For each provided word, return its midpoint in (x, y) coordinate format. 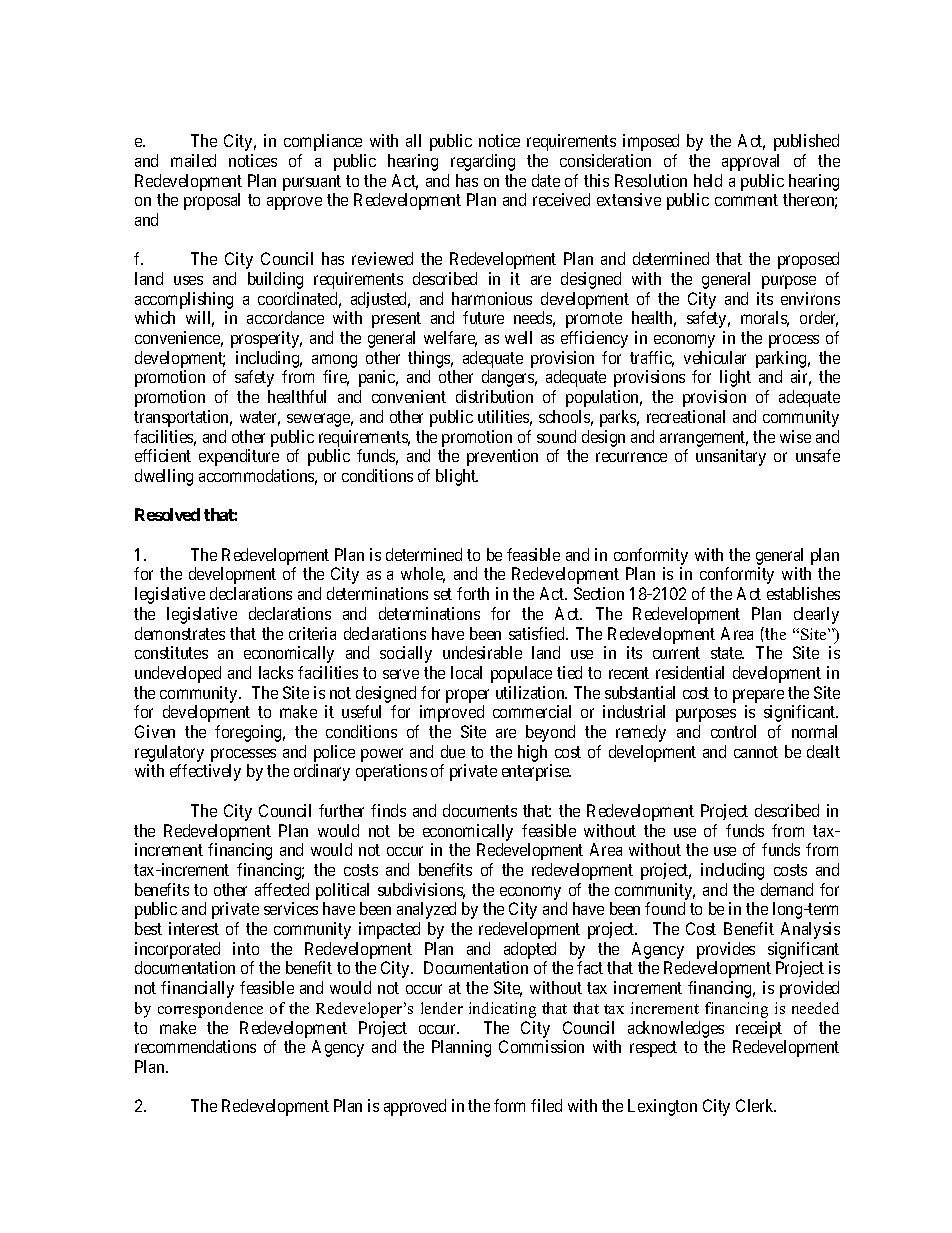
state (727, 653)
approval (750, 162)
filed (546, 1105)
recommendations (195, 1046)
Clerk (756, 1105)
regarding (483, 162)
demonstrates (180, 633)
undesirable (482, 652)
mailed (193, 160)
